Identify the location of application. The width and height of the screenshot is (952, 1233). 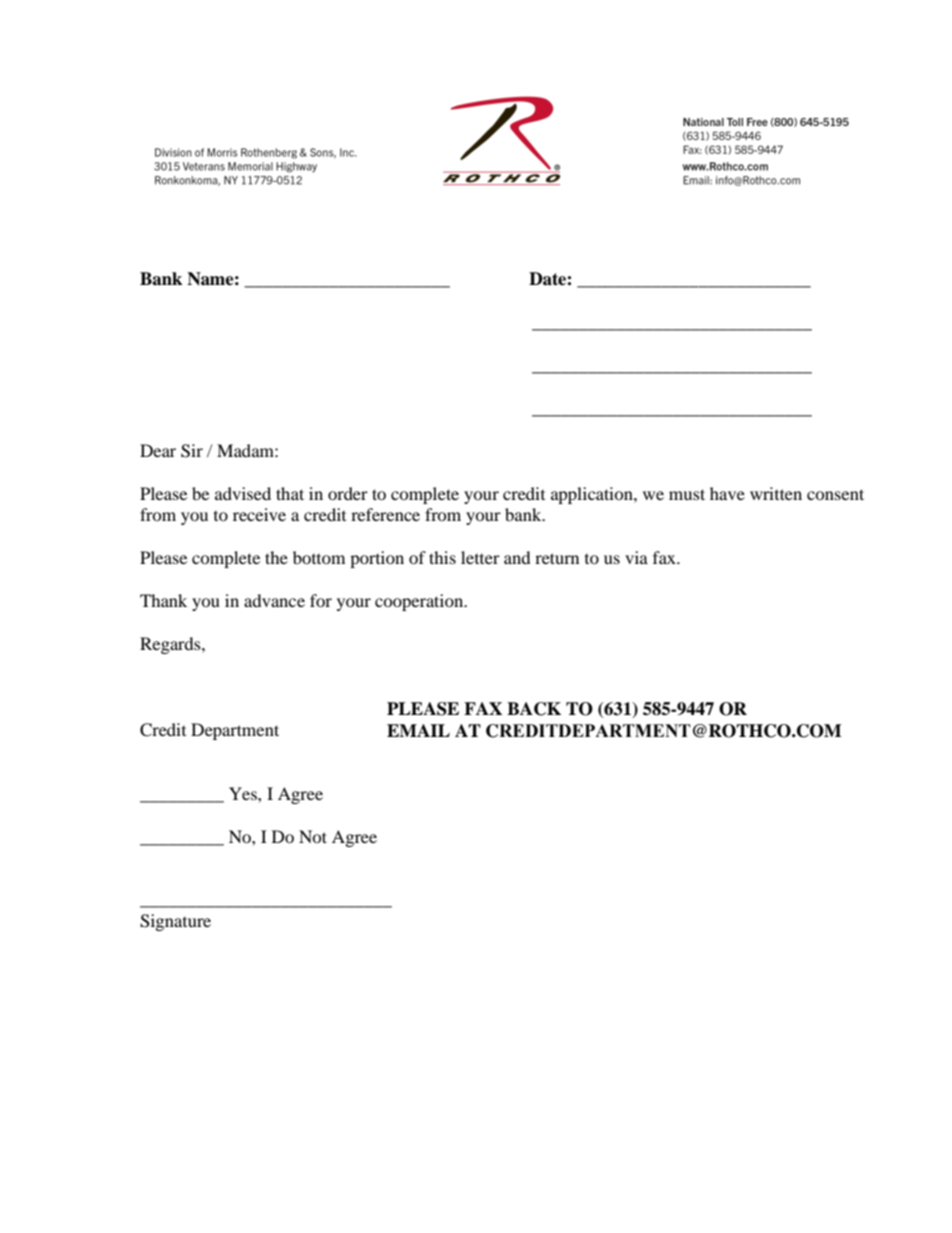
(593, 495).
